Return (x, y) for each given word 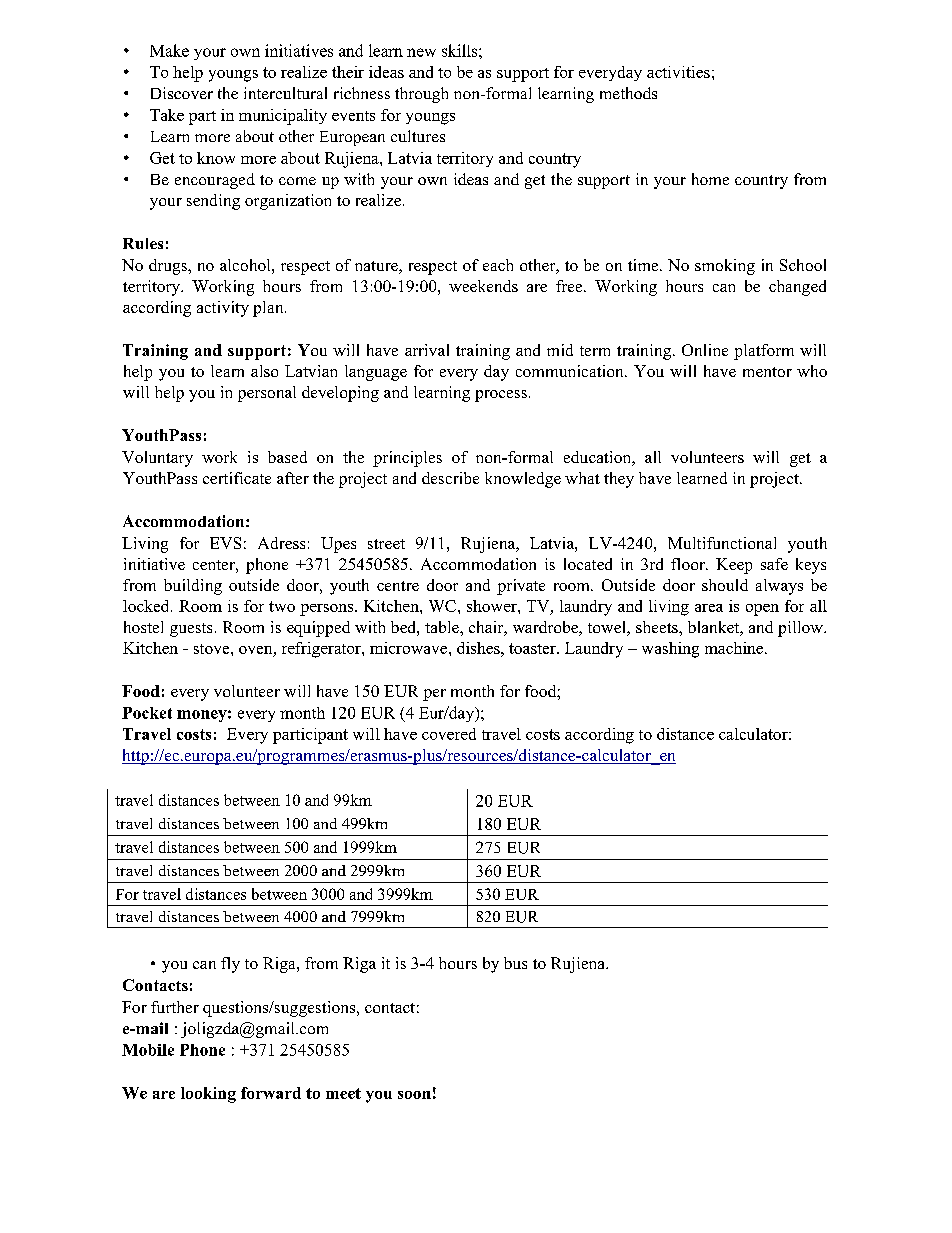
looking (208, 1095)
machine (734, 648)
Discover (182, 93)
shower (493, 606)
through (421, 95)
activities (678, 72)
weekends (483, 286)
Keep (734, 566)
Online (705, 350)
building (193, 587)
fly (230, 965)
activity (223, 309)
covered (449, 734)
